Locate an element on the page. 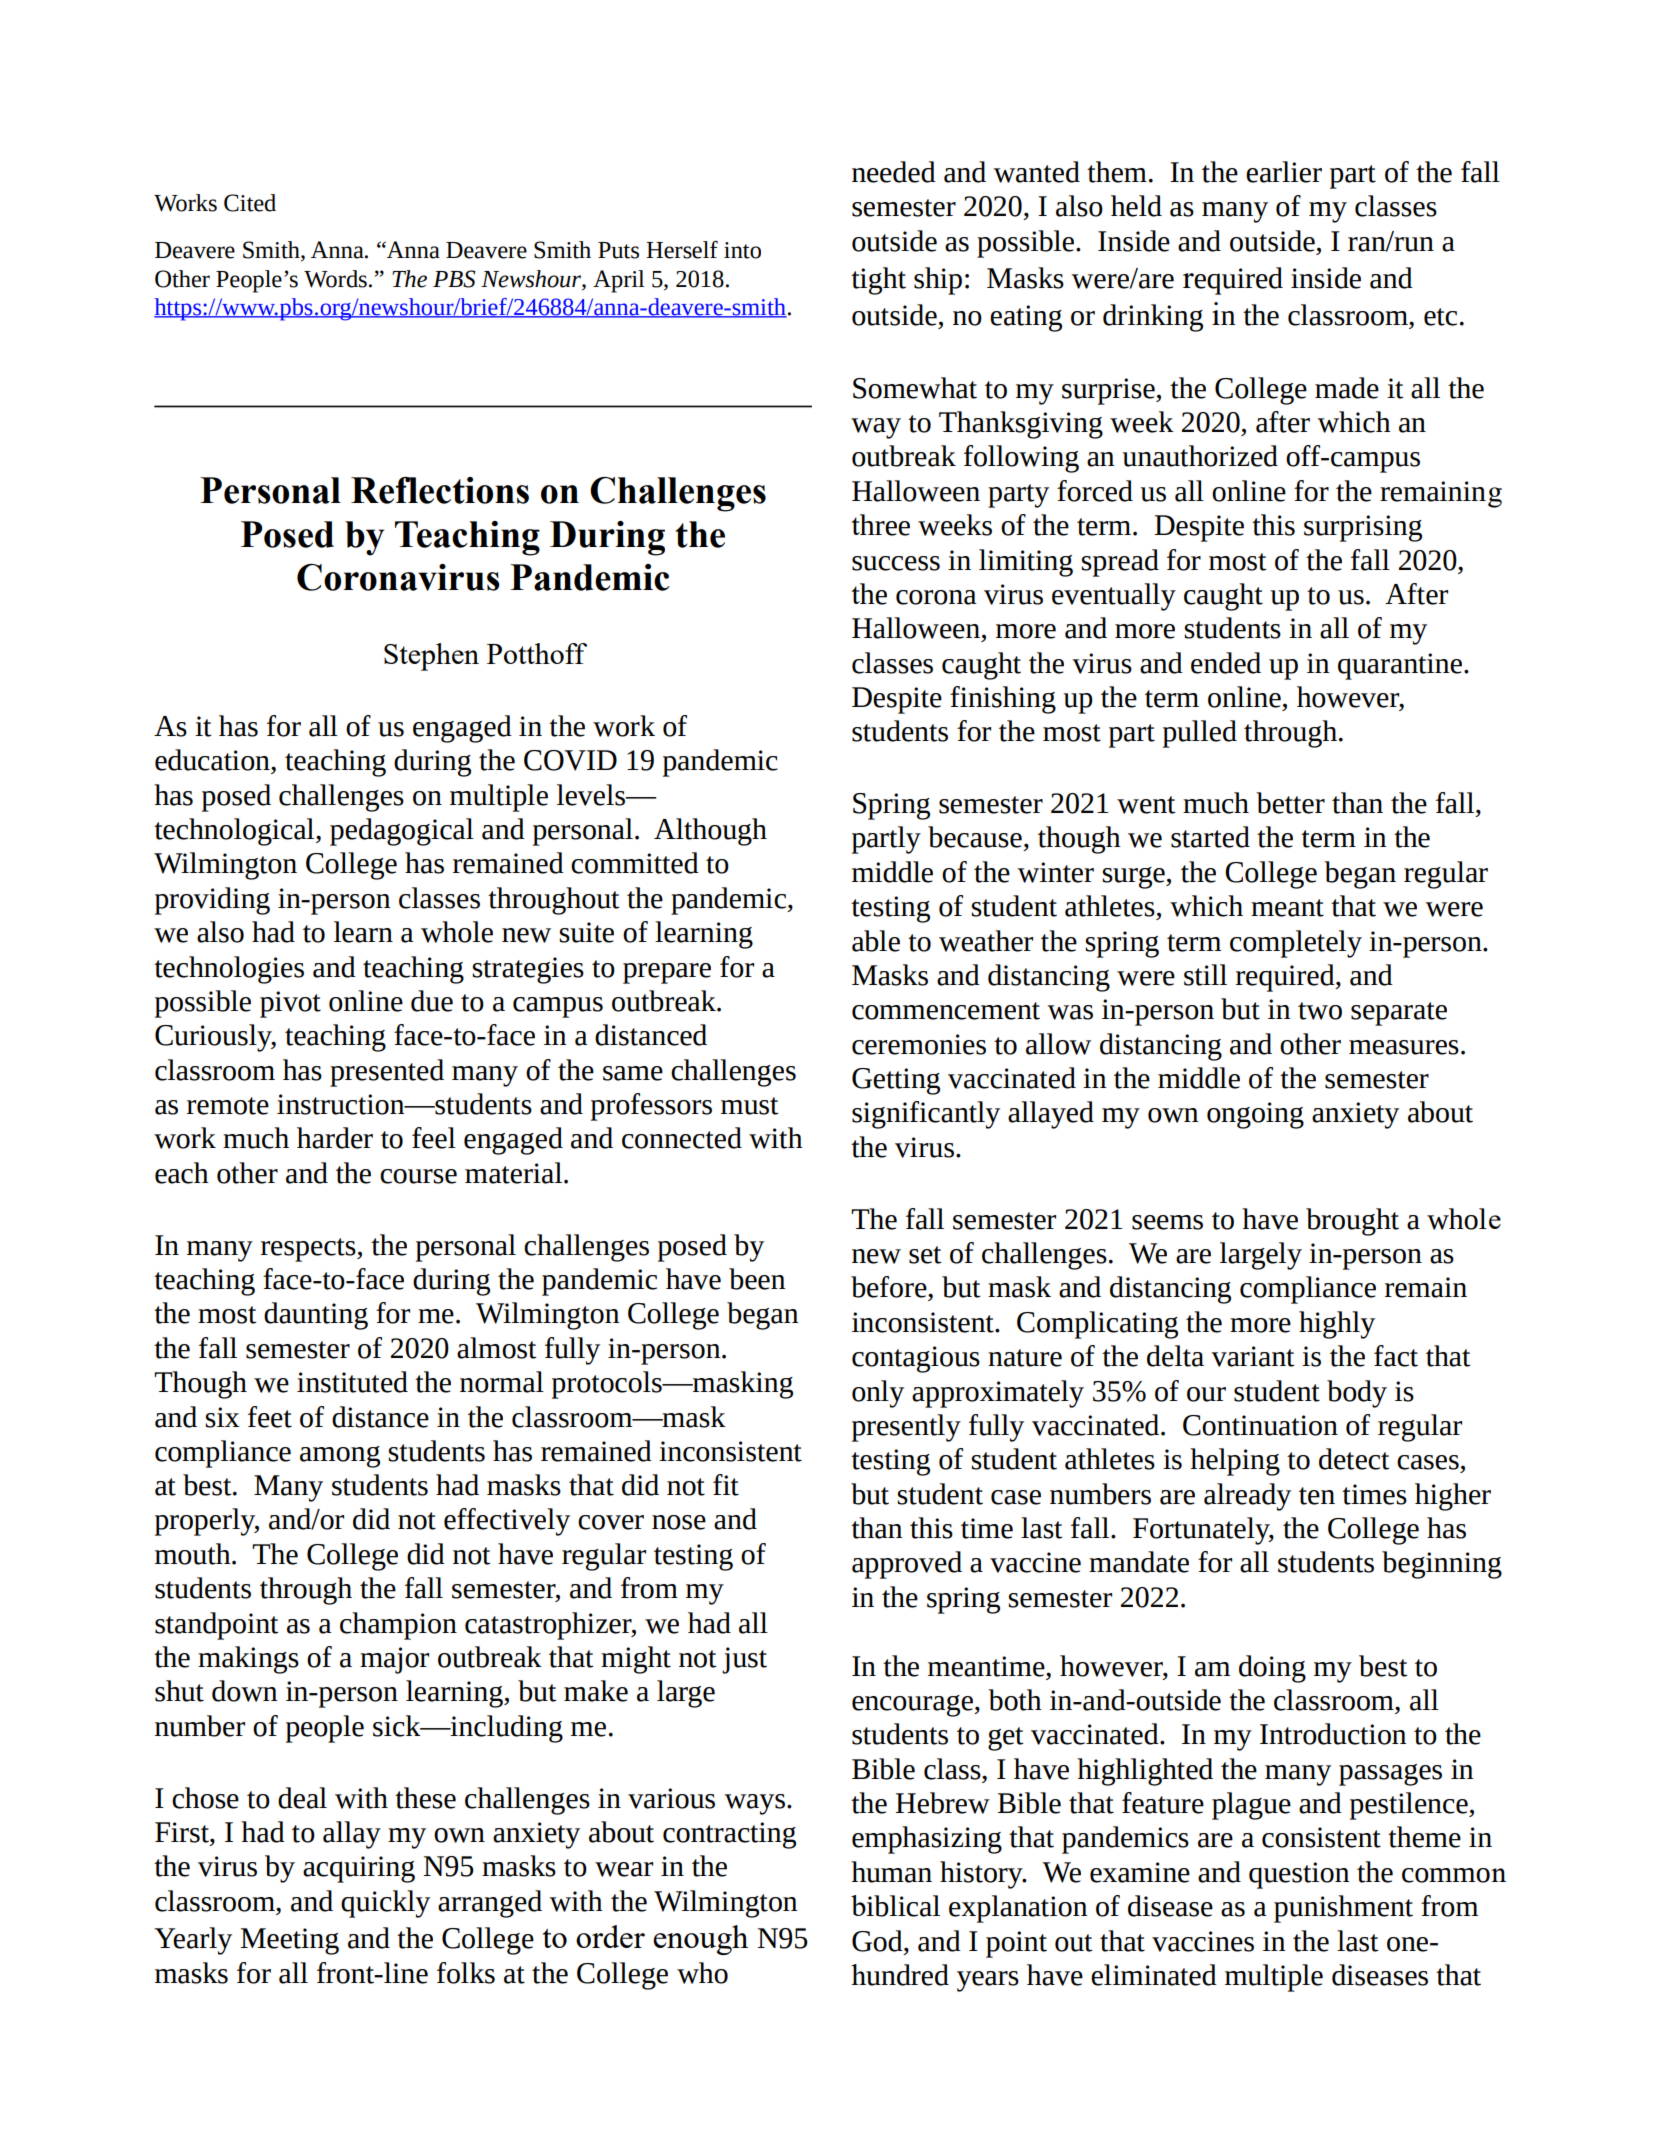 This page has width=1663, height=2152. earlier is located at coordinates (1284, 172).
